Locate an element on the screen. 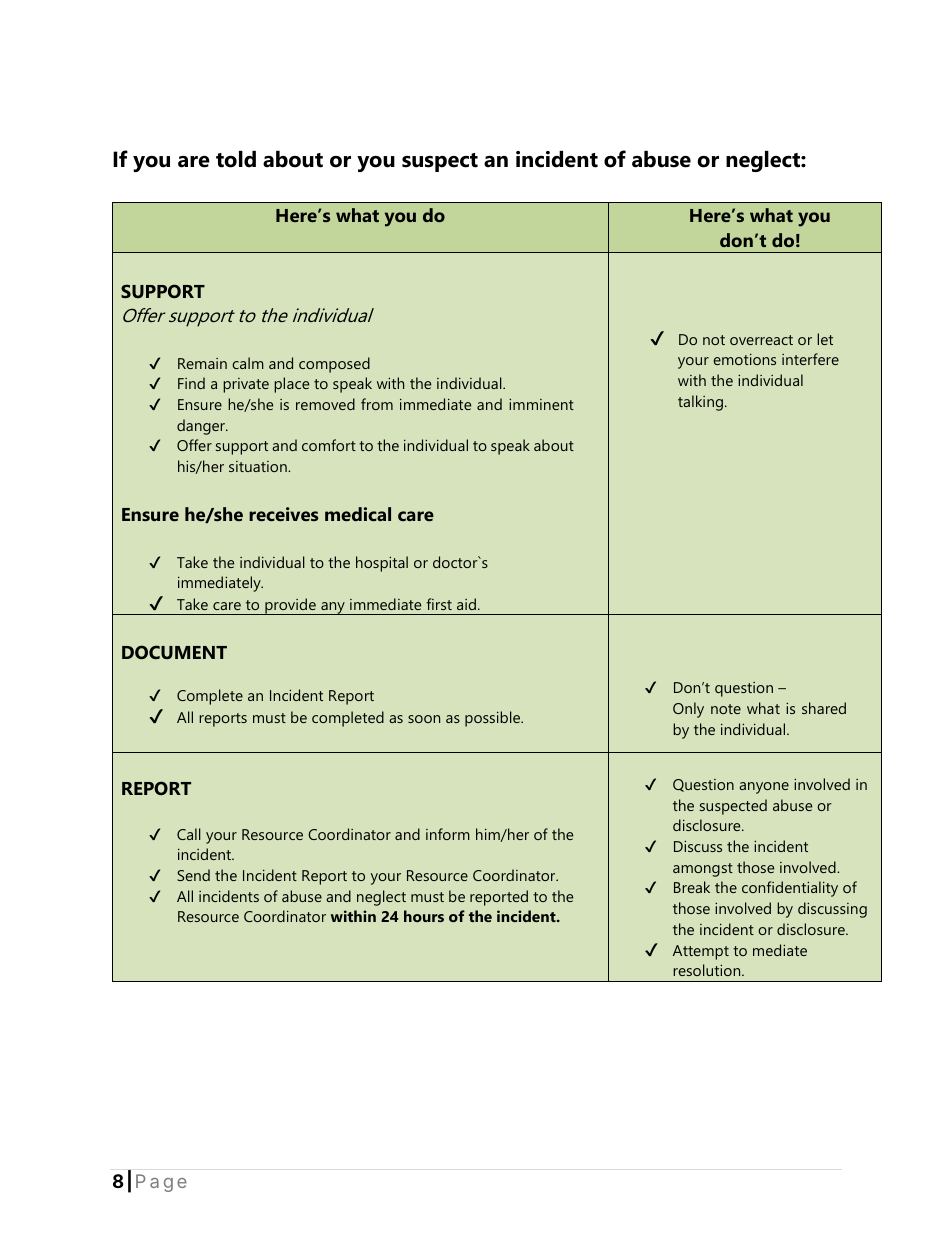 Image resolution: width=952 pixels, height=1233 pixels. Send is located at coordinates (193, 875).
